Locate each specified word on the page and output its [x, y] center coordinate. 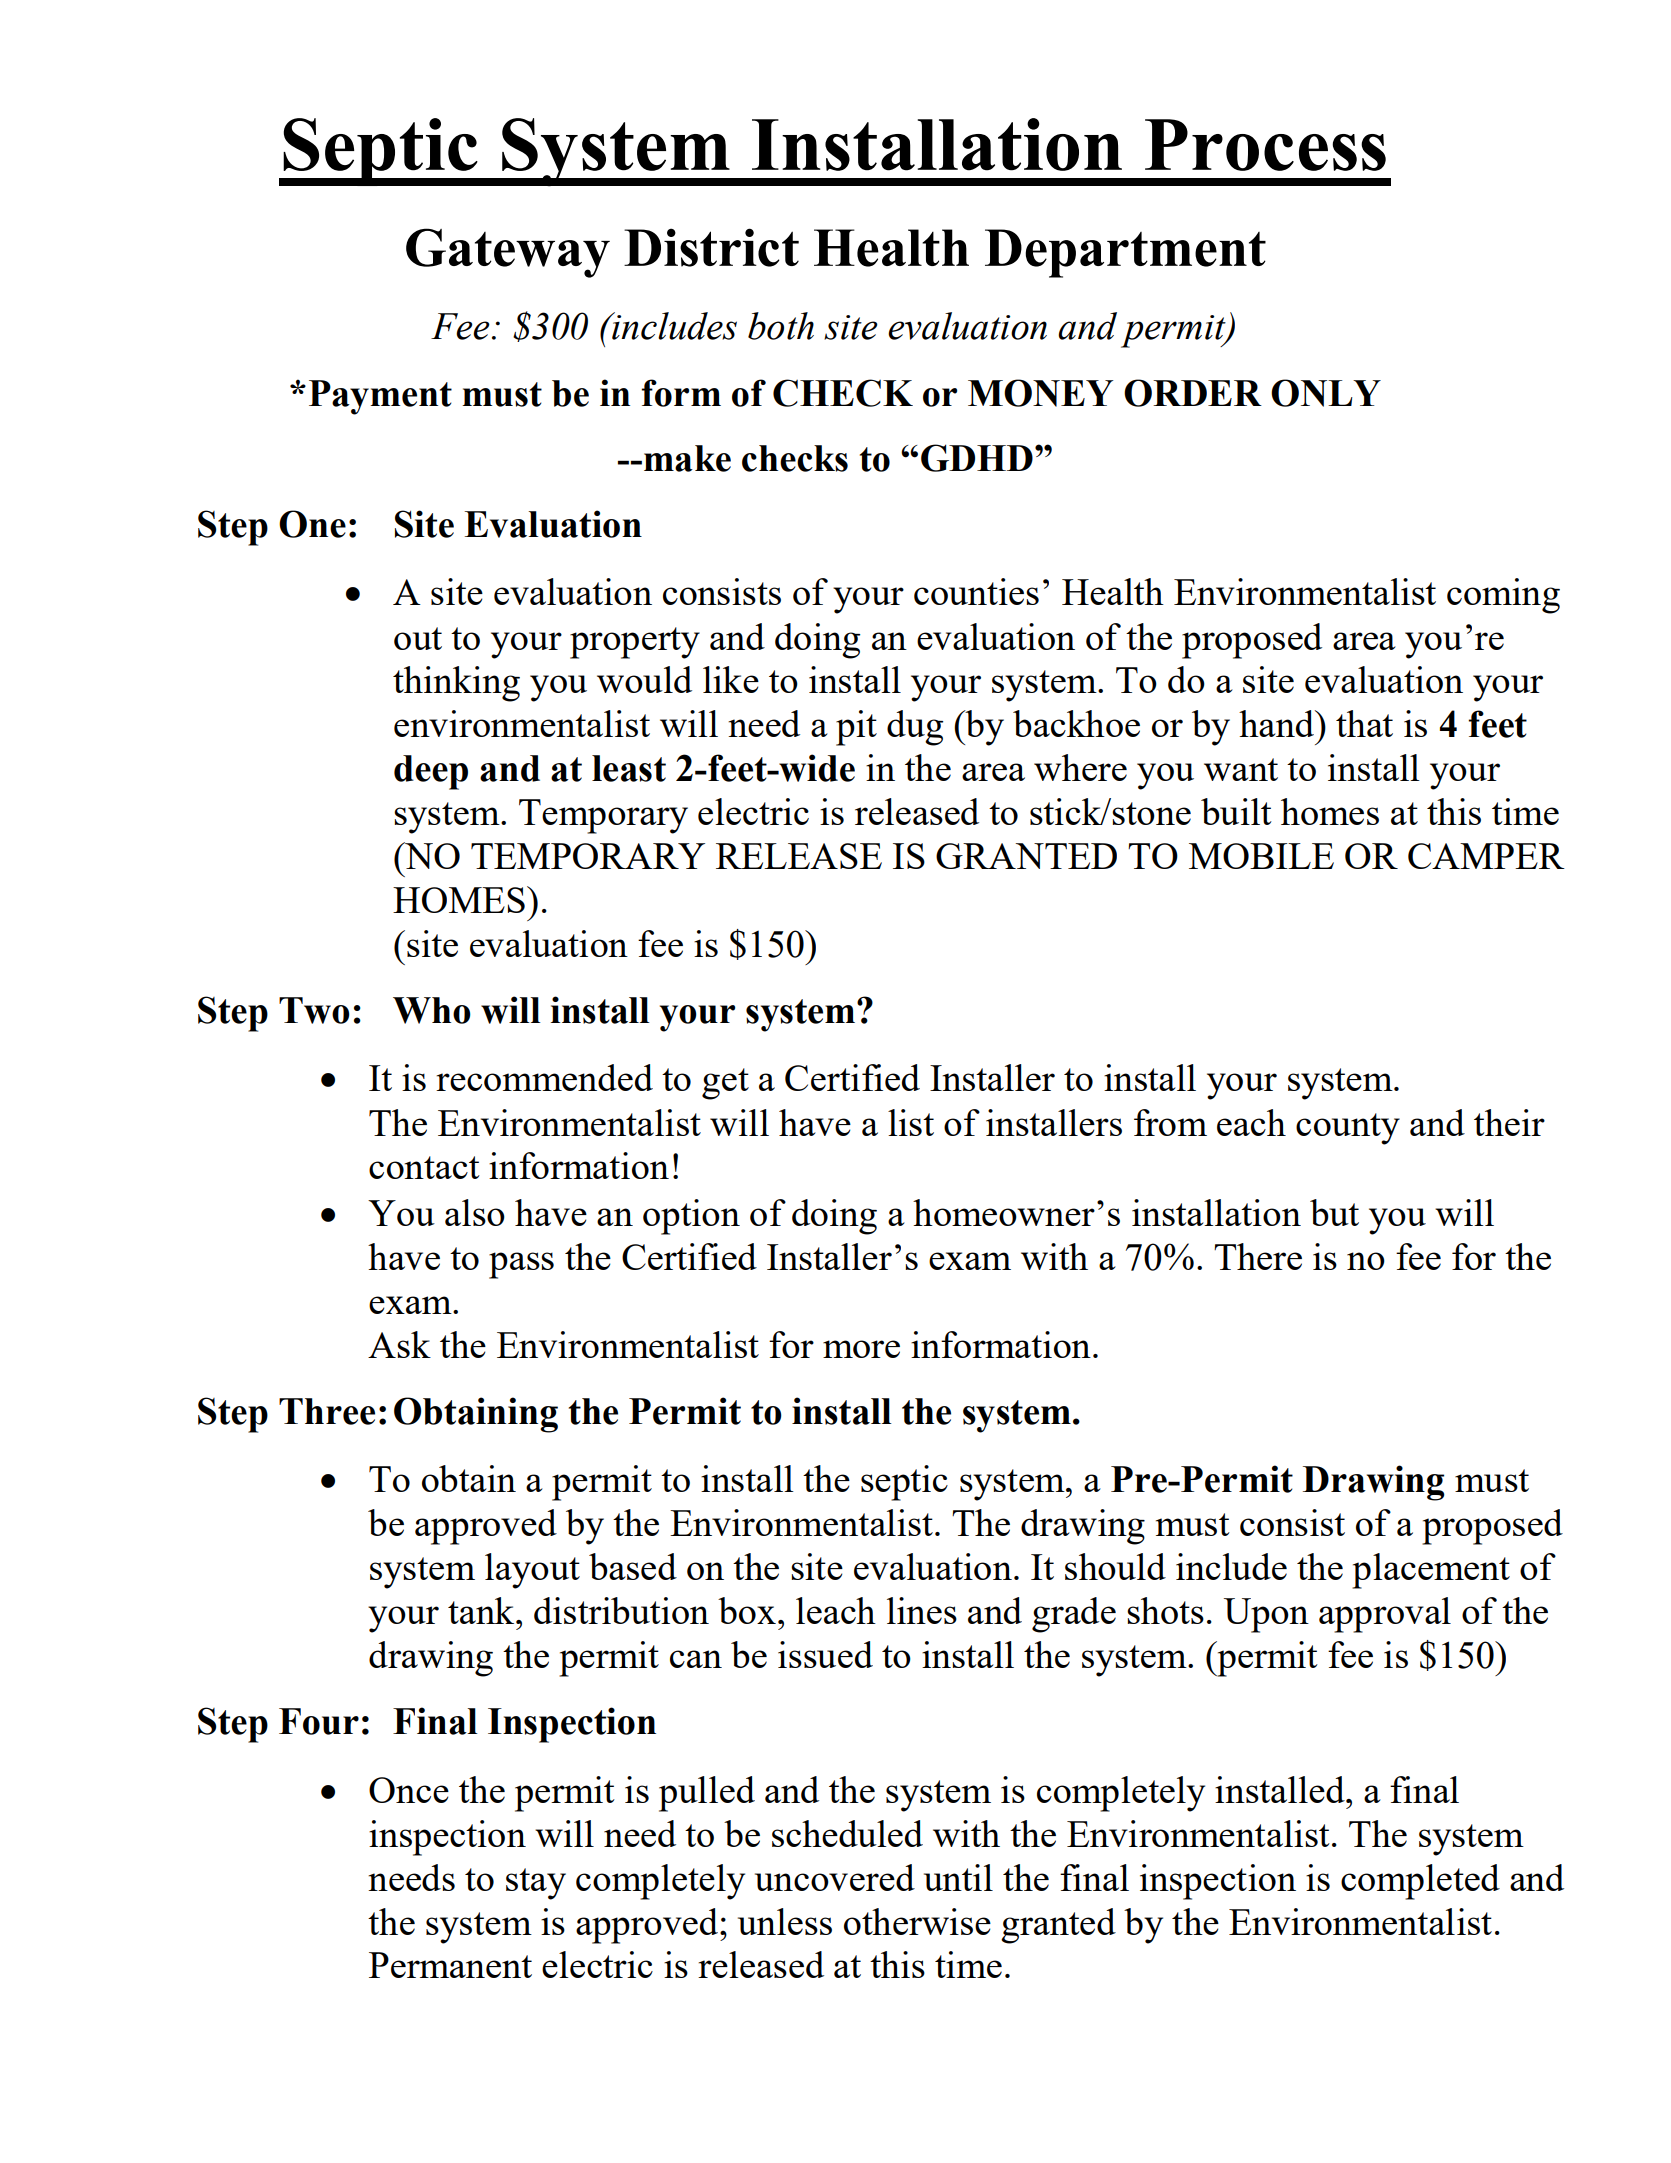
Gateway [508, 253]
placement [1431, 1571]
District [711, 247]
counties [976, 591]
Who [432, 1010]
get [725, 1084]
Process [1265, 145]
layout [532, 1571]
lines [922, 1610]
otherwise [917, 1921]
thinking [456, 684]
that [1364, 723]
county [1348, 1129]
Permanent [450, 1965]
